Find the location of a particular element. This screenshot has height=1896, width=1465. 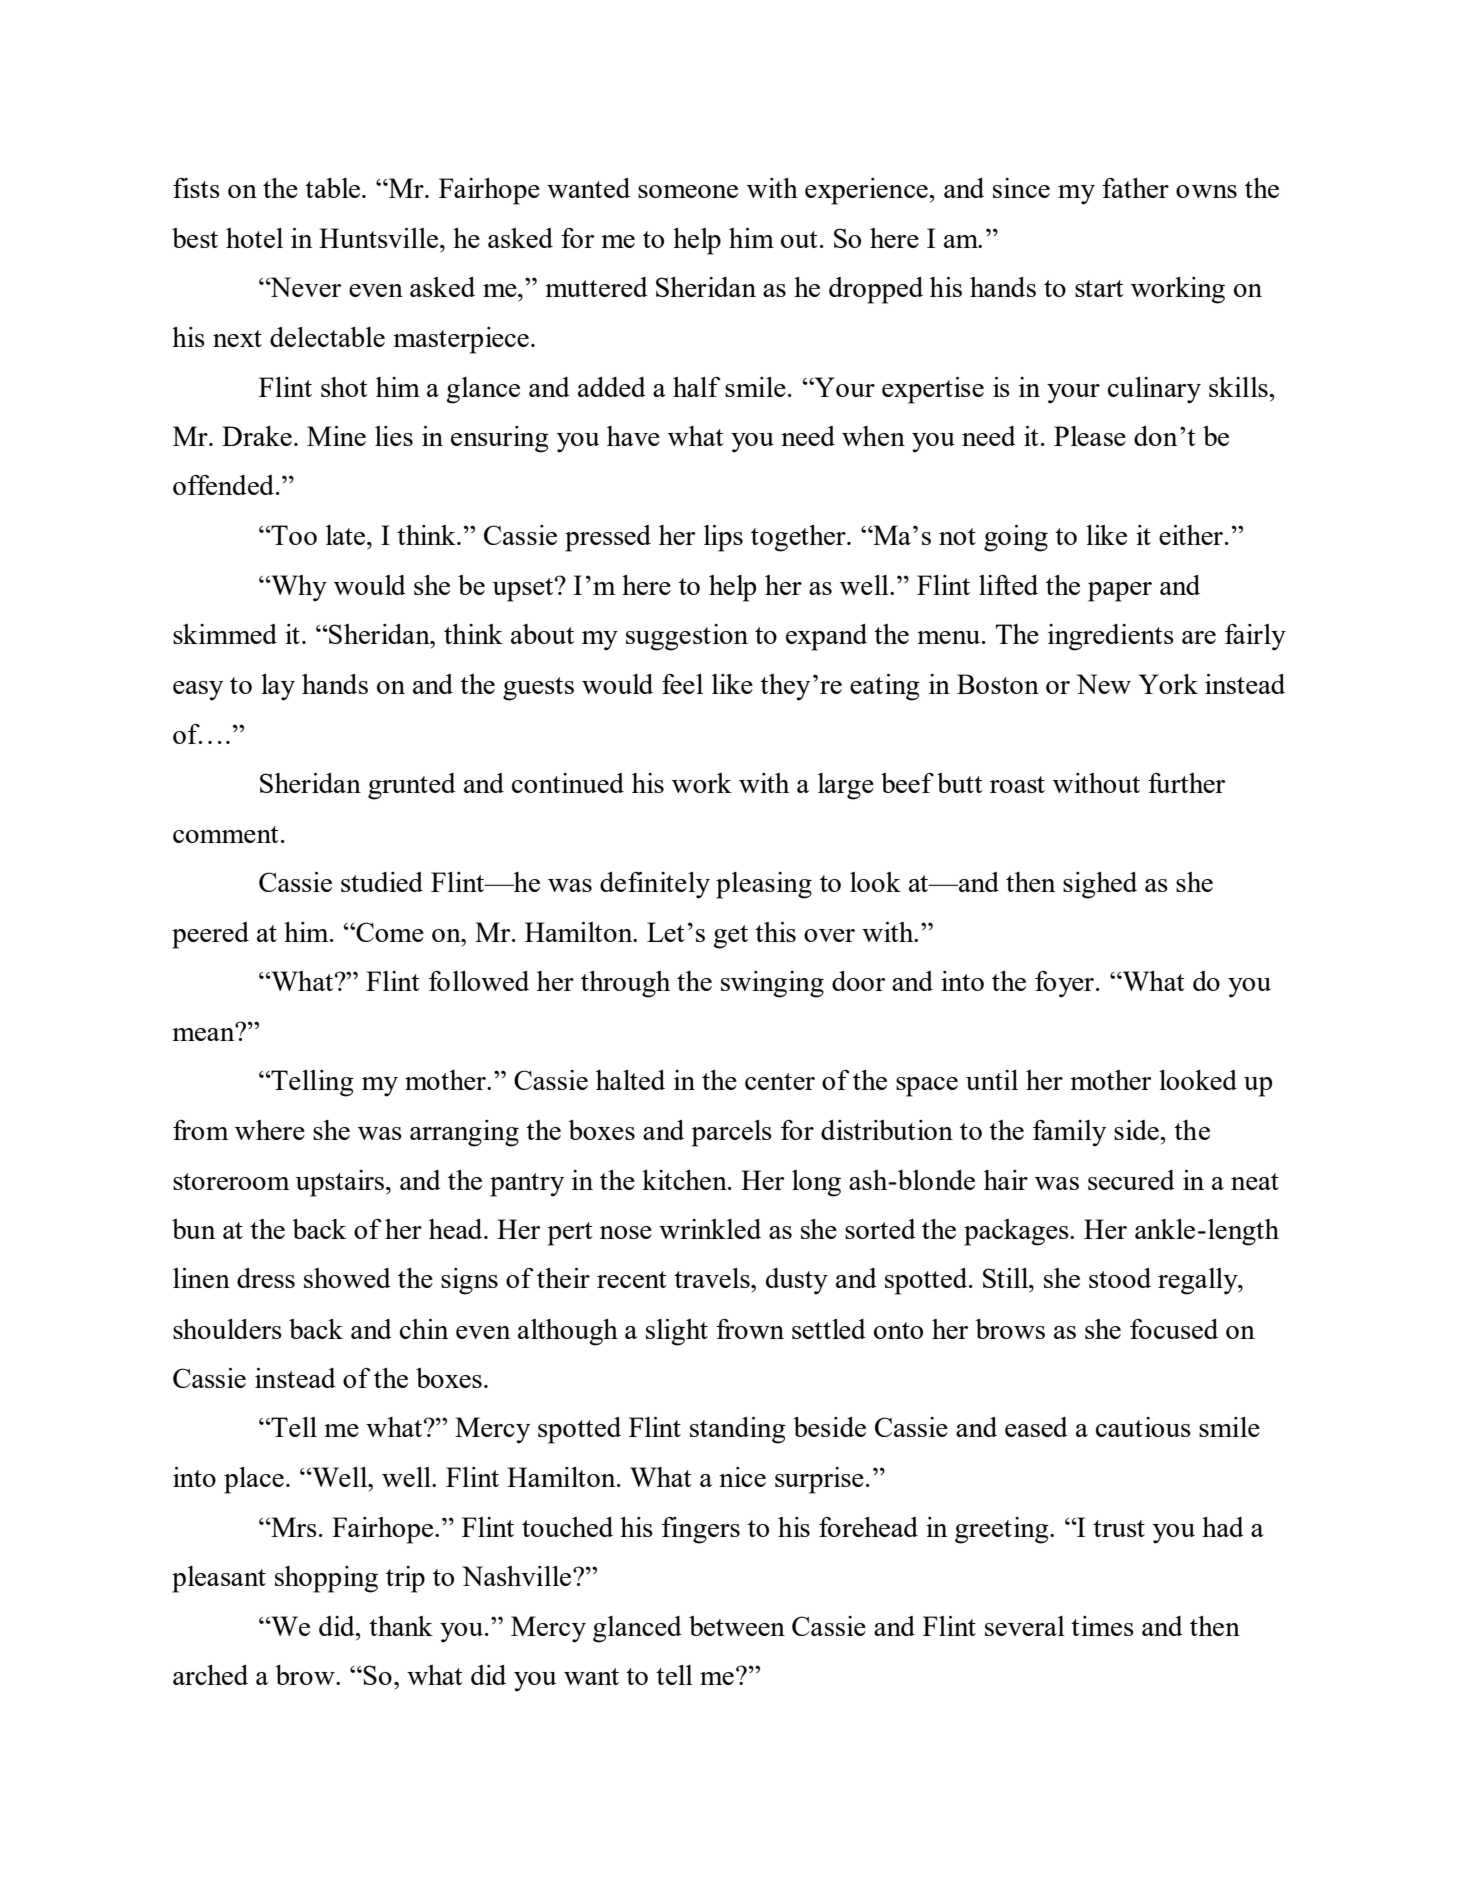

upstairs is located at coordinates (339, 1183).
